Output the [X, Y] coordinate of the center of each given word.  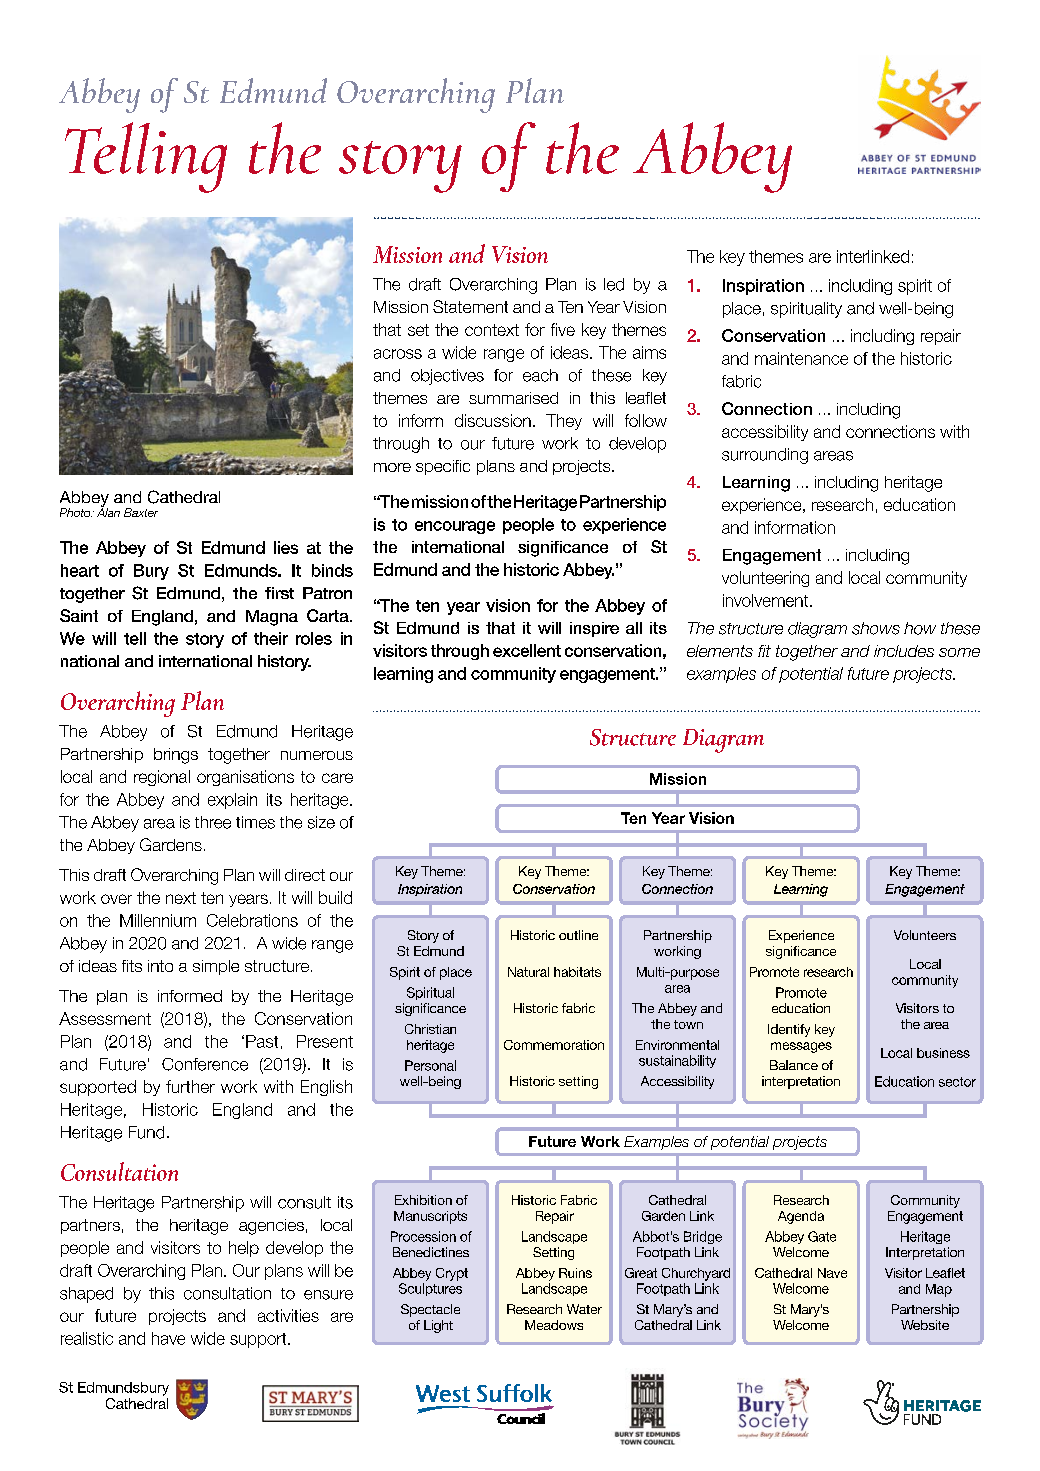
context [492, 330]
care [337, 778]
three [213, 822]
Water [584, 1309]
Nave [832, 1273]
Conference [205, 1064]
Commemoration [554, 1045]
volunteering [765, 579]
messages [801, 1047]
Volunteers [925, 935]
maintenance [801, 358]
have [168, 1338]
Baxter [141, 512]
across [398, 354]
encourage [455, 527]
